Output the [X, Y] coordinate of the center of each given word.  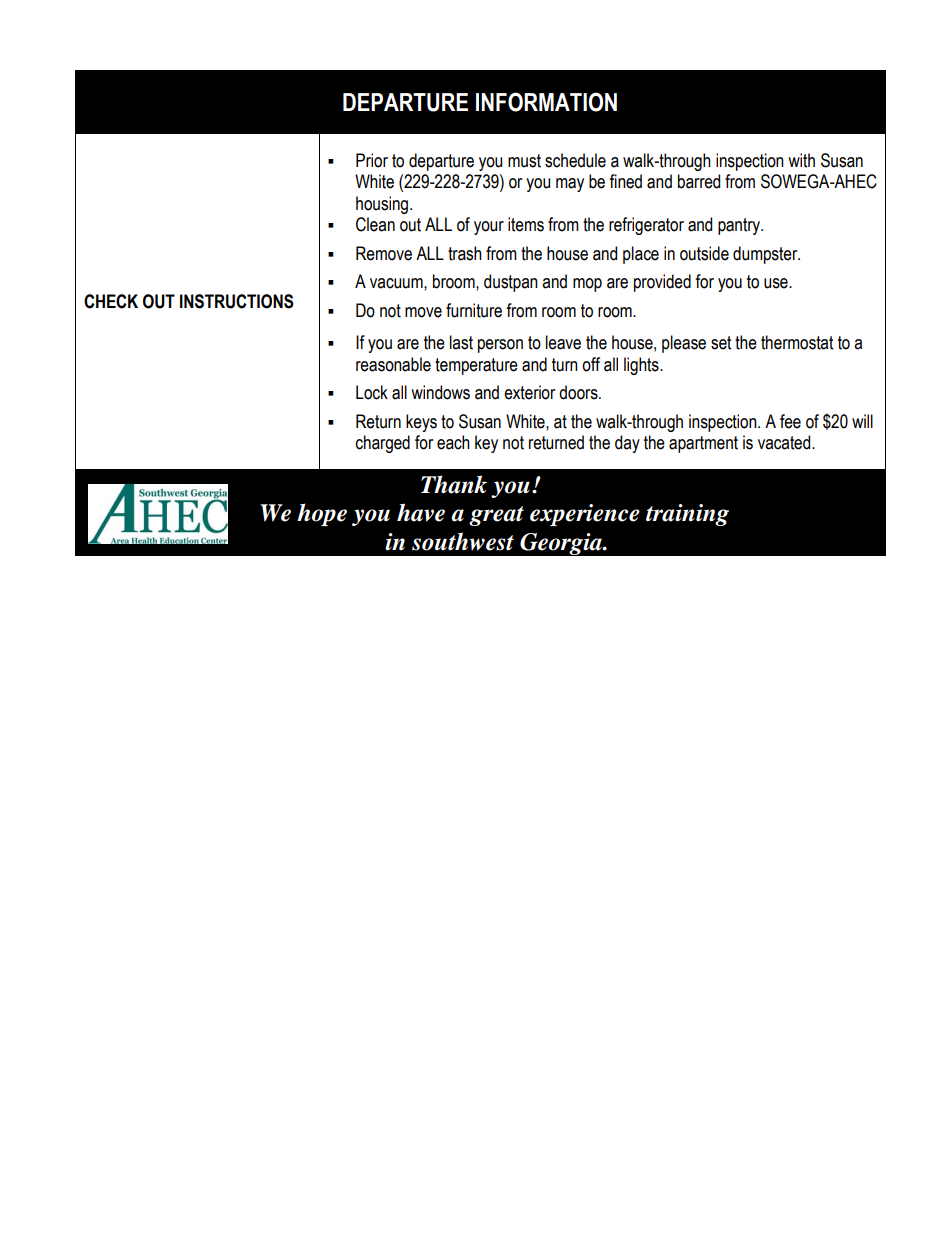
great [496, 516]
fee [790, 421]
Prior [372, 160]
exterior [529, 392]
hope [322, 514]
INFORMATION [546, 102]
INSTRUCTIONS [237, 301]
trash [465, 253]
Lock [372, 392]
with [801, 160]
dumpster [766, 255]
